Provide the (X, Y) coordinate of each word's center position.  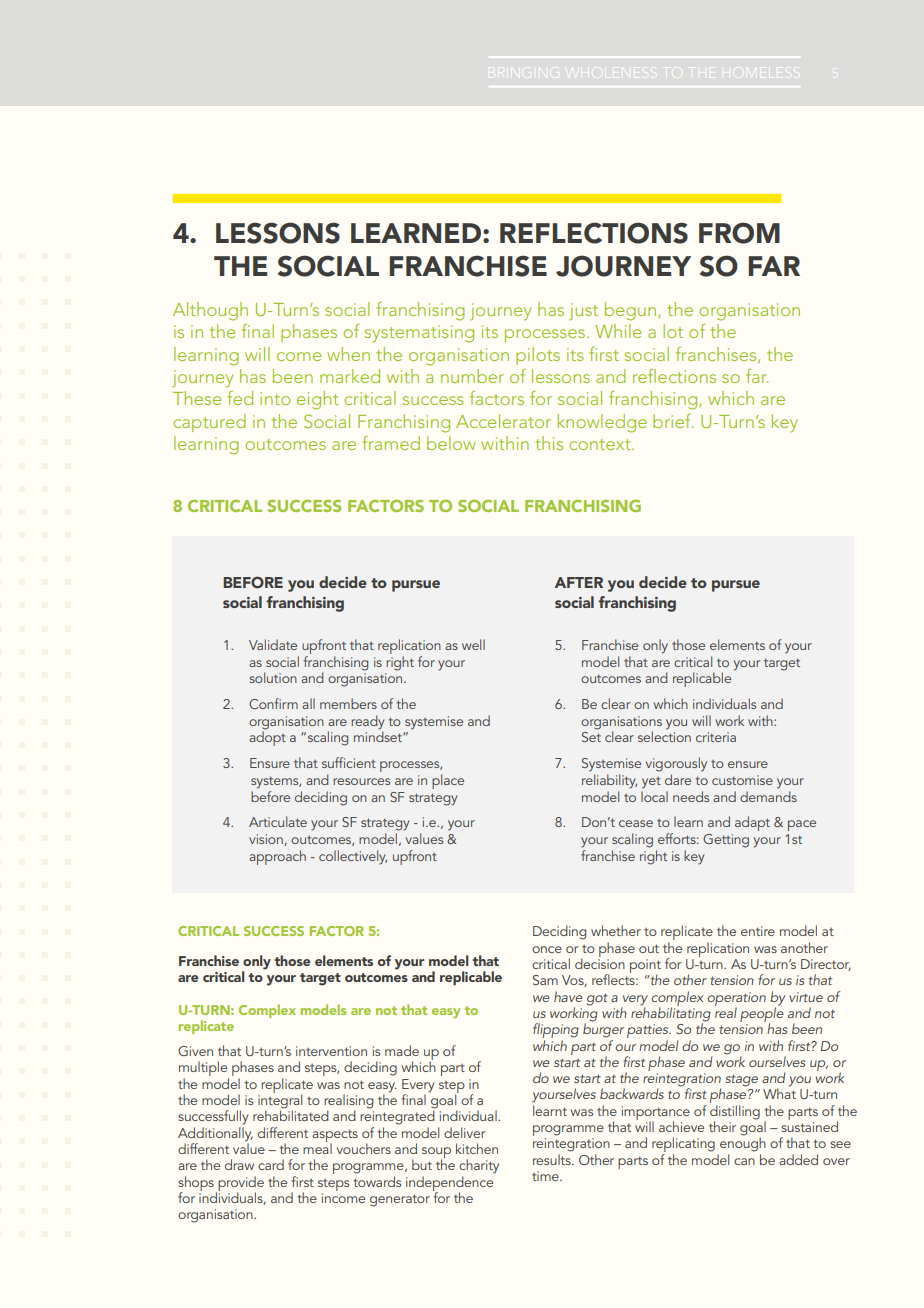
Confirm (273, 703)
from (739, 233)
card (271, 1164)
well (473, 644)
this (549, 443)
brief (673, 421)
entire (758, 931)
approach (277, 857)
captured (209, 423)
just (583, 312)
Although (210, 311)
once (547, 949)
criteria (716, 737)
